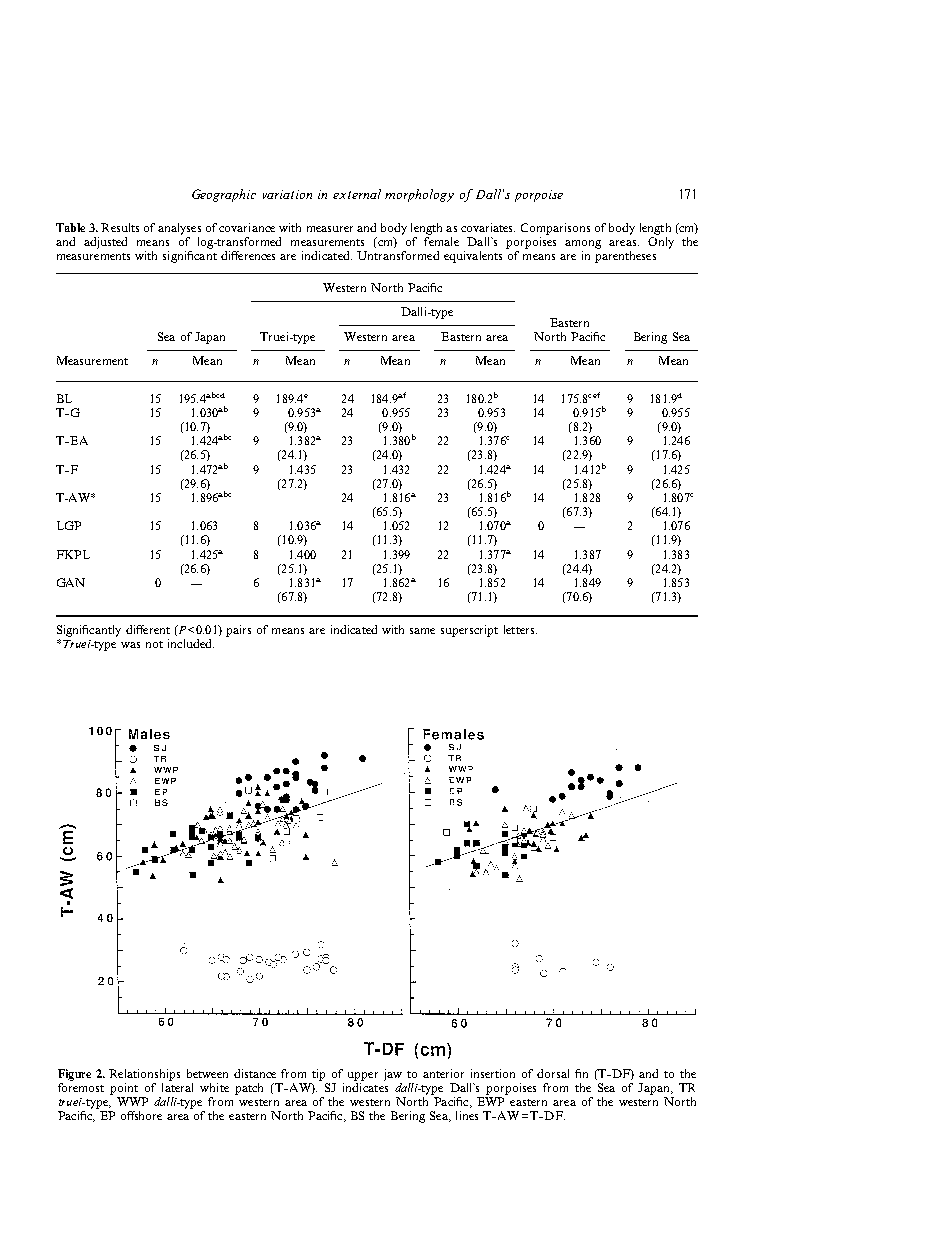 This image has height=1233, width=952. Describe the element at coordinates (144, 1075) in the image. I see `Relationships` at that location.
